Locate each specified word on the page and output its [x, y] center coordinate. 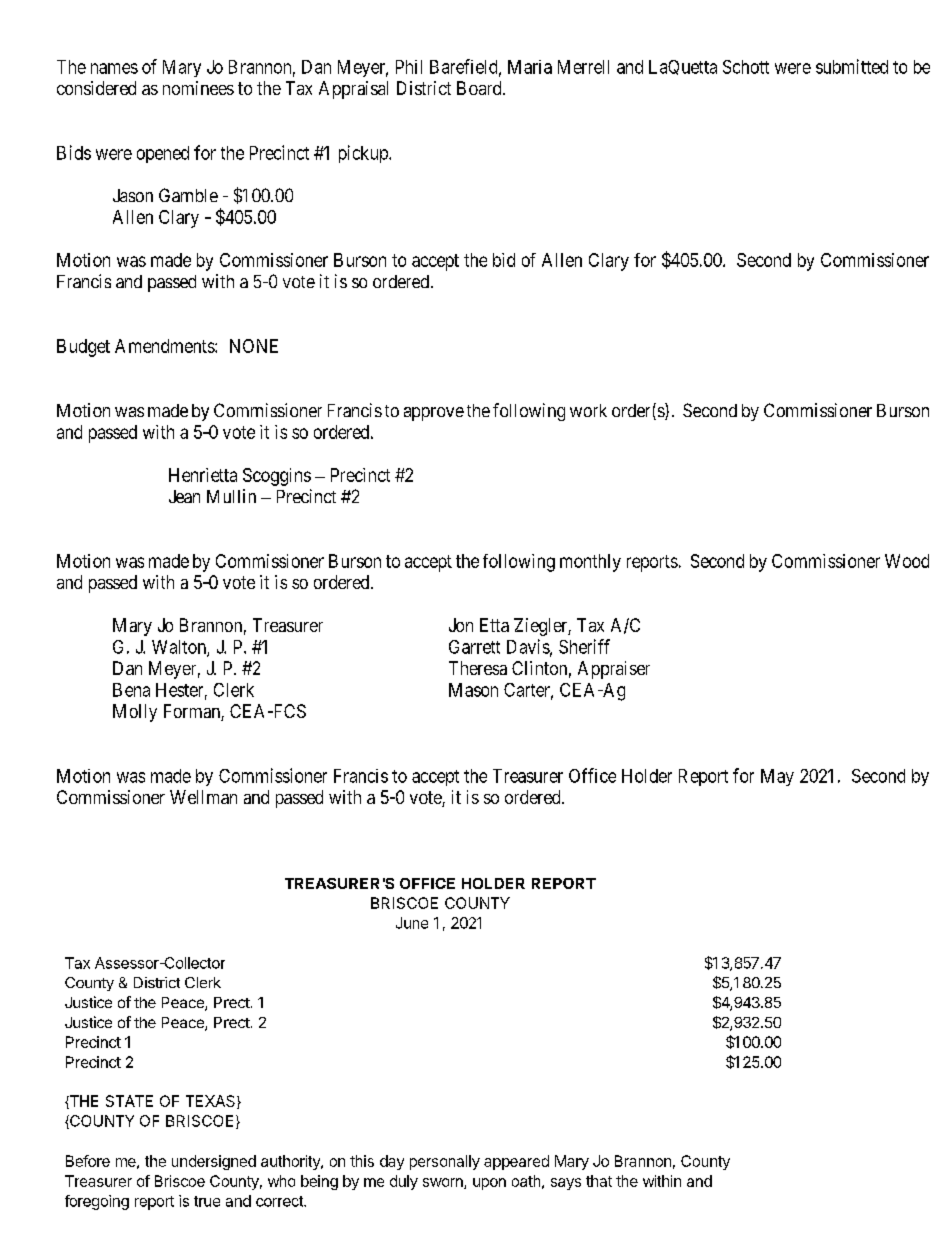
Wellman [203, 797]
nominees [198, 88]
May [777, 777]
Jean [184, 496]
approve [434, 414]
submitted [852, 66]
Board [480, 88]
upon [489, 1184]
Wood [907, 561]
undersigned [214, 1162]
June [412, 923]
